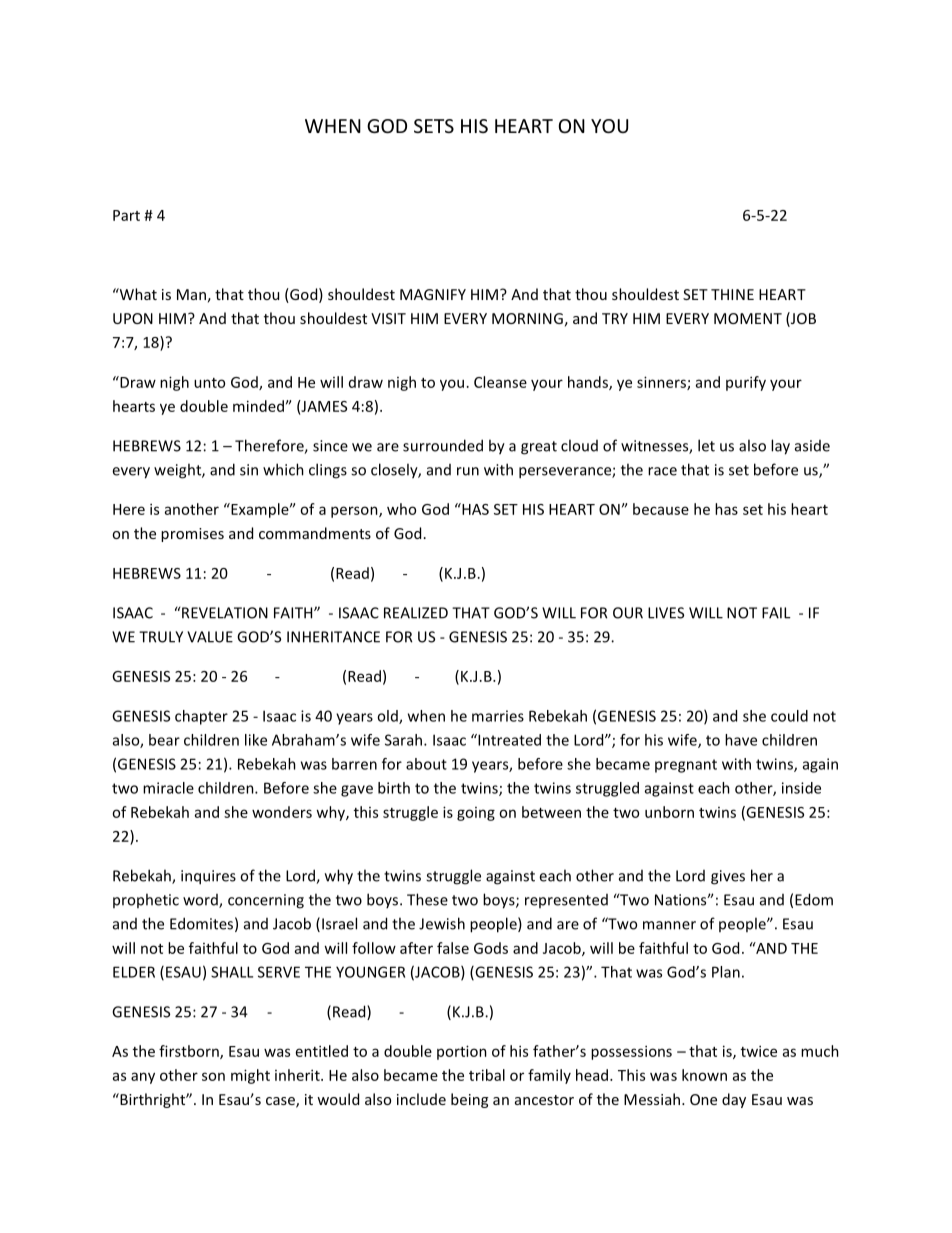 The image size is (952, 1233). I want to click on SETS, so click(434, 126).
